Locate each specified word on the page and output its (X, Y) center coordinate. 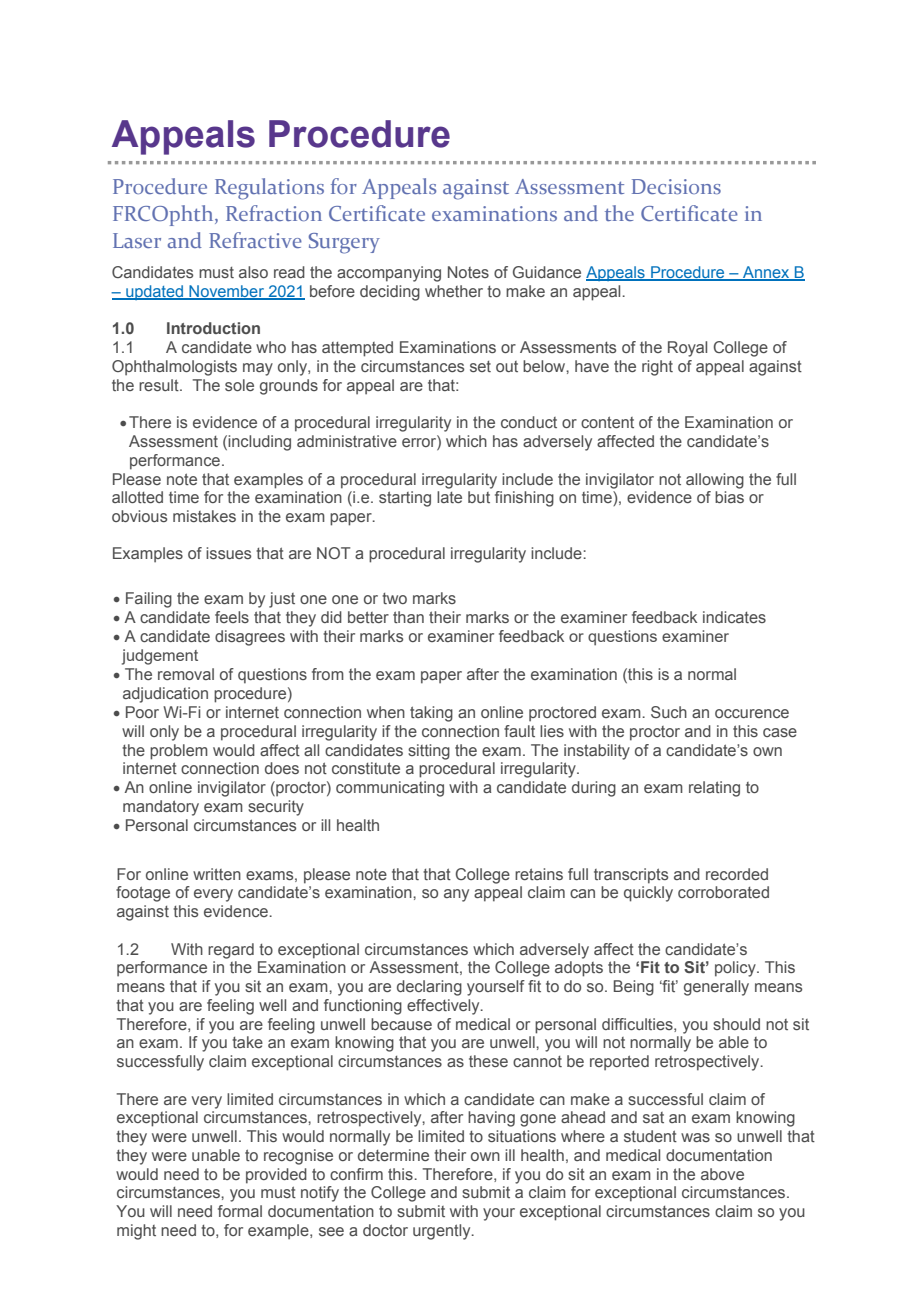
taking (431, 714)
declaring (429, 988)
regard (231, 951)
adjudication (165, 695)
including (259, 443)
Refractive (255, 240)
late (449, 497)
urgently (443, 1232)
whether (454, 291)
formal (240, 1211)
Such (669, 712)
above (722, 1174)
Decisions (676, 186)
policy (736, 969)
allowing (715, 481)
